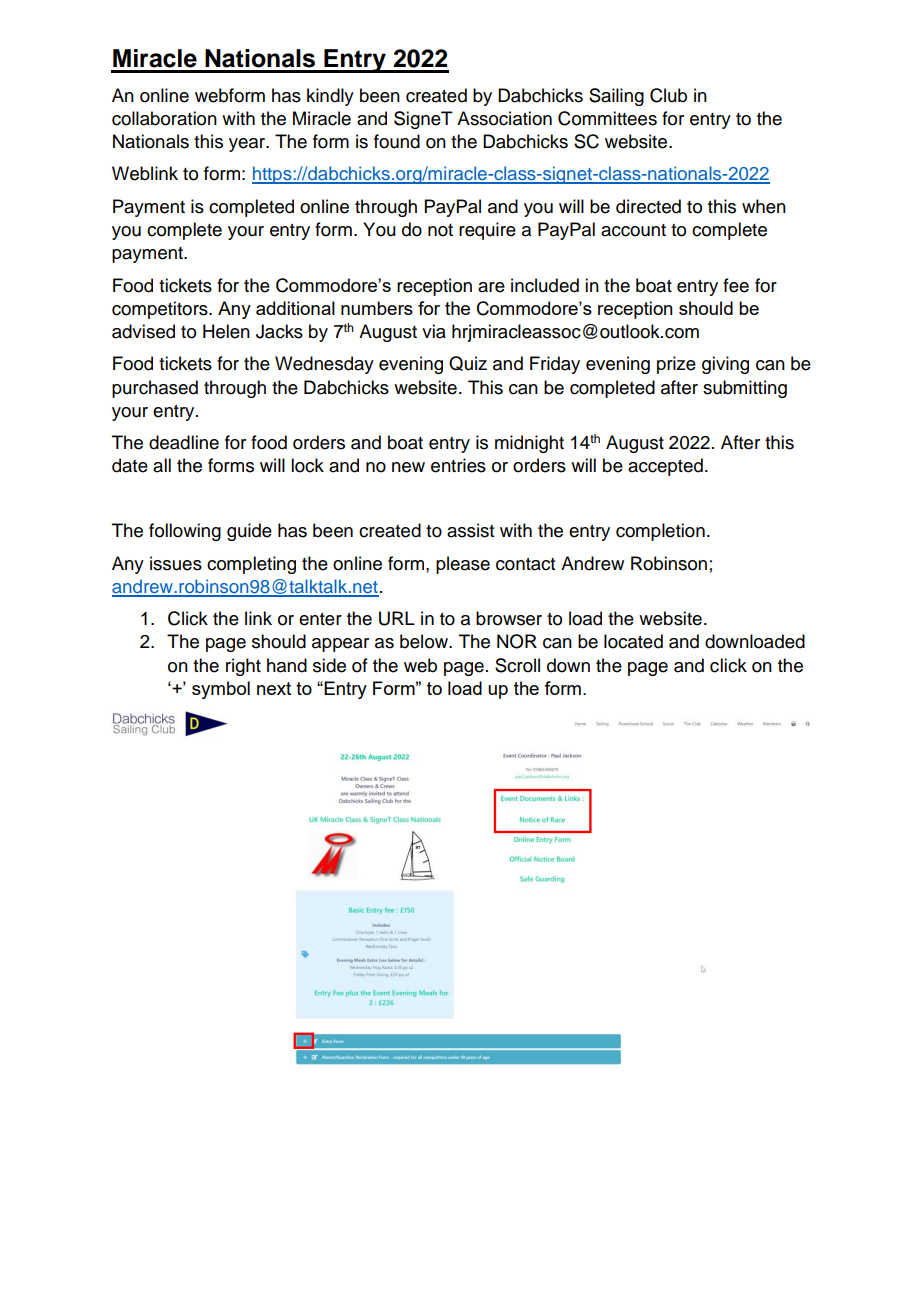 The height and width of the document is (1308, 924). Describe the element at coordinates (176, 563) in the document. I see `issues` at that location.
